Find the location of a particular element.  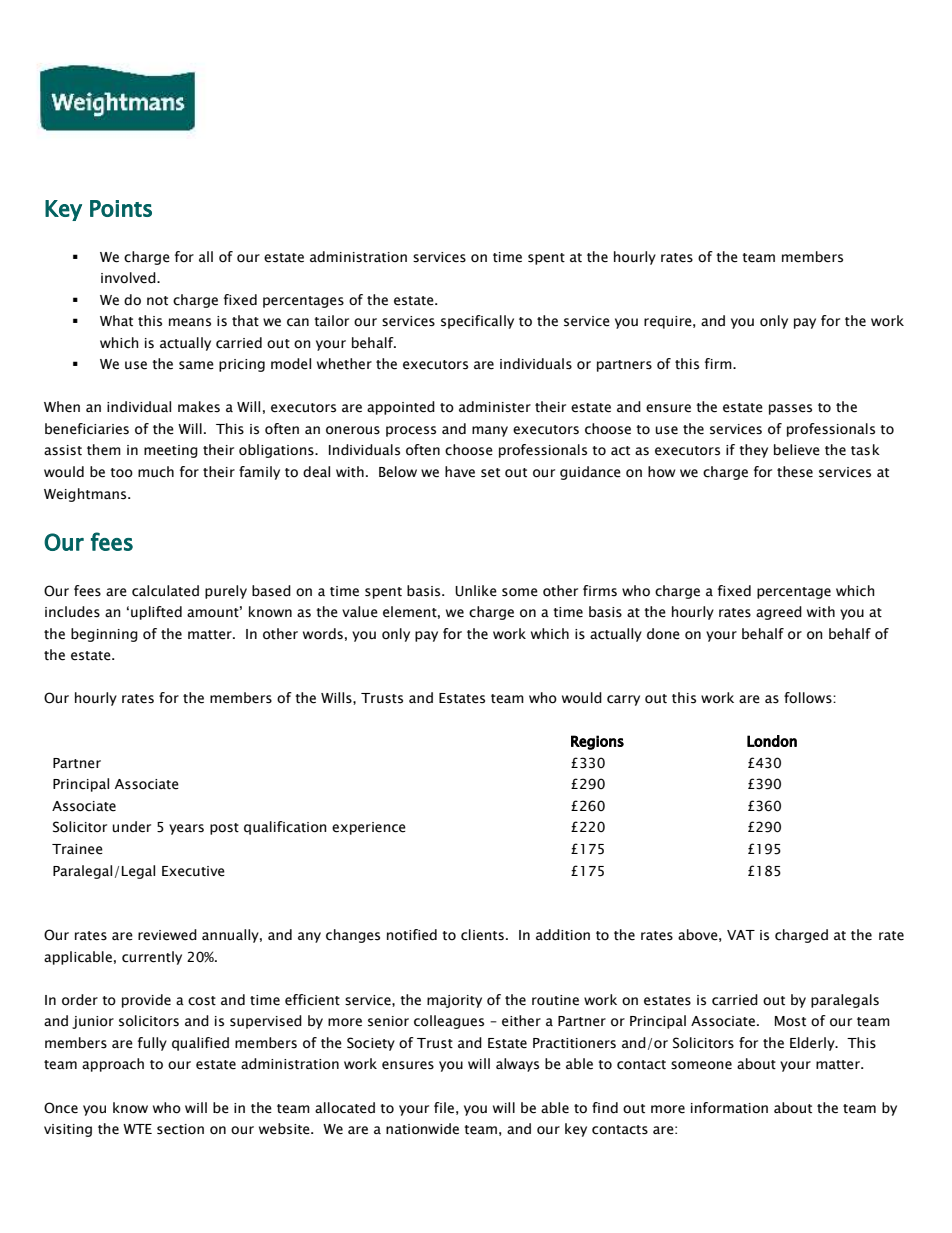

specifically is located at coordinates (477, 322).
